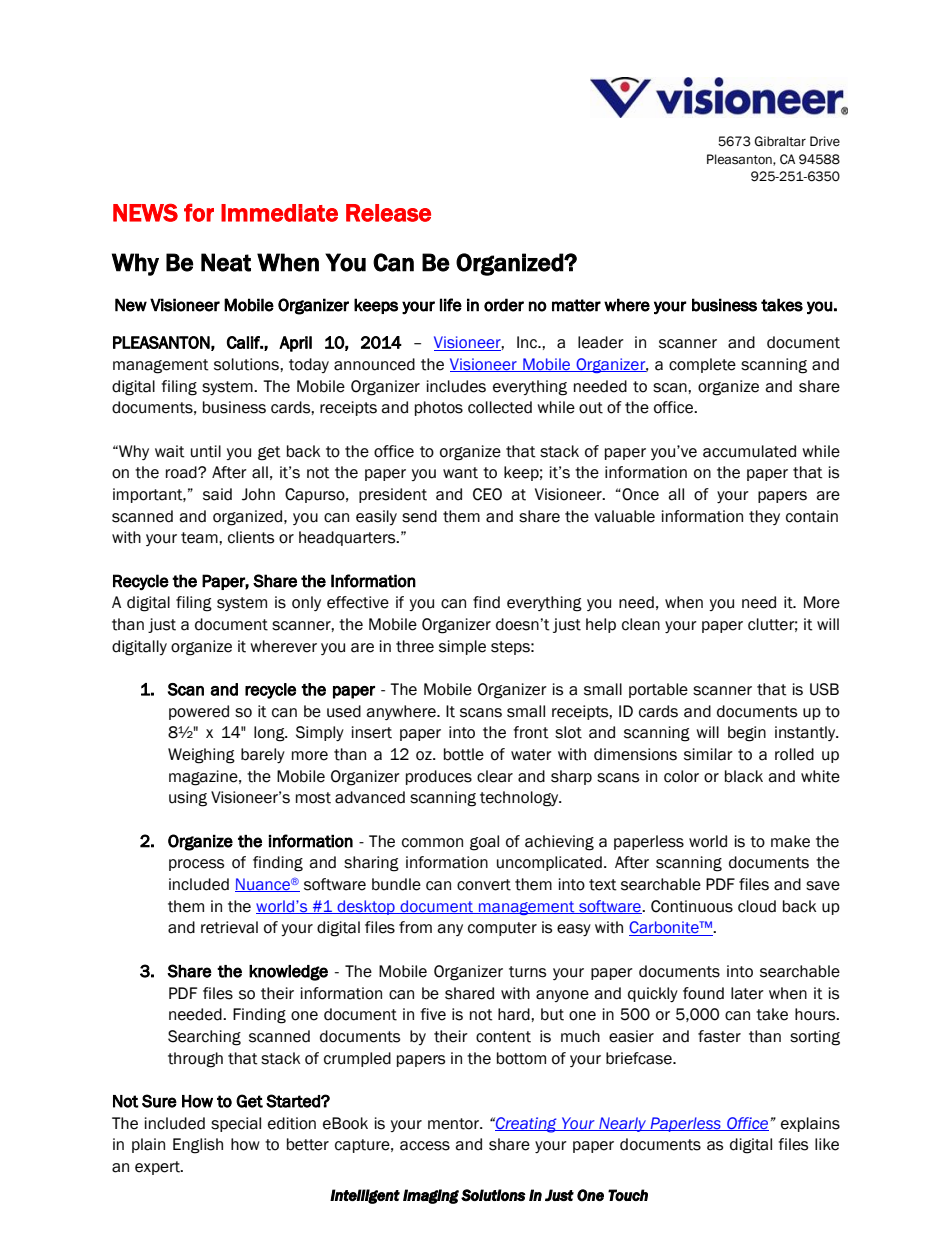  I want to click on Release, so click(388, 213).
